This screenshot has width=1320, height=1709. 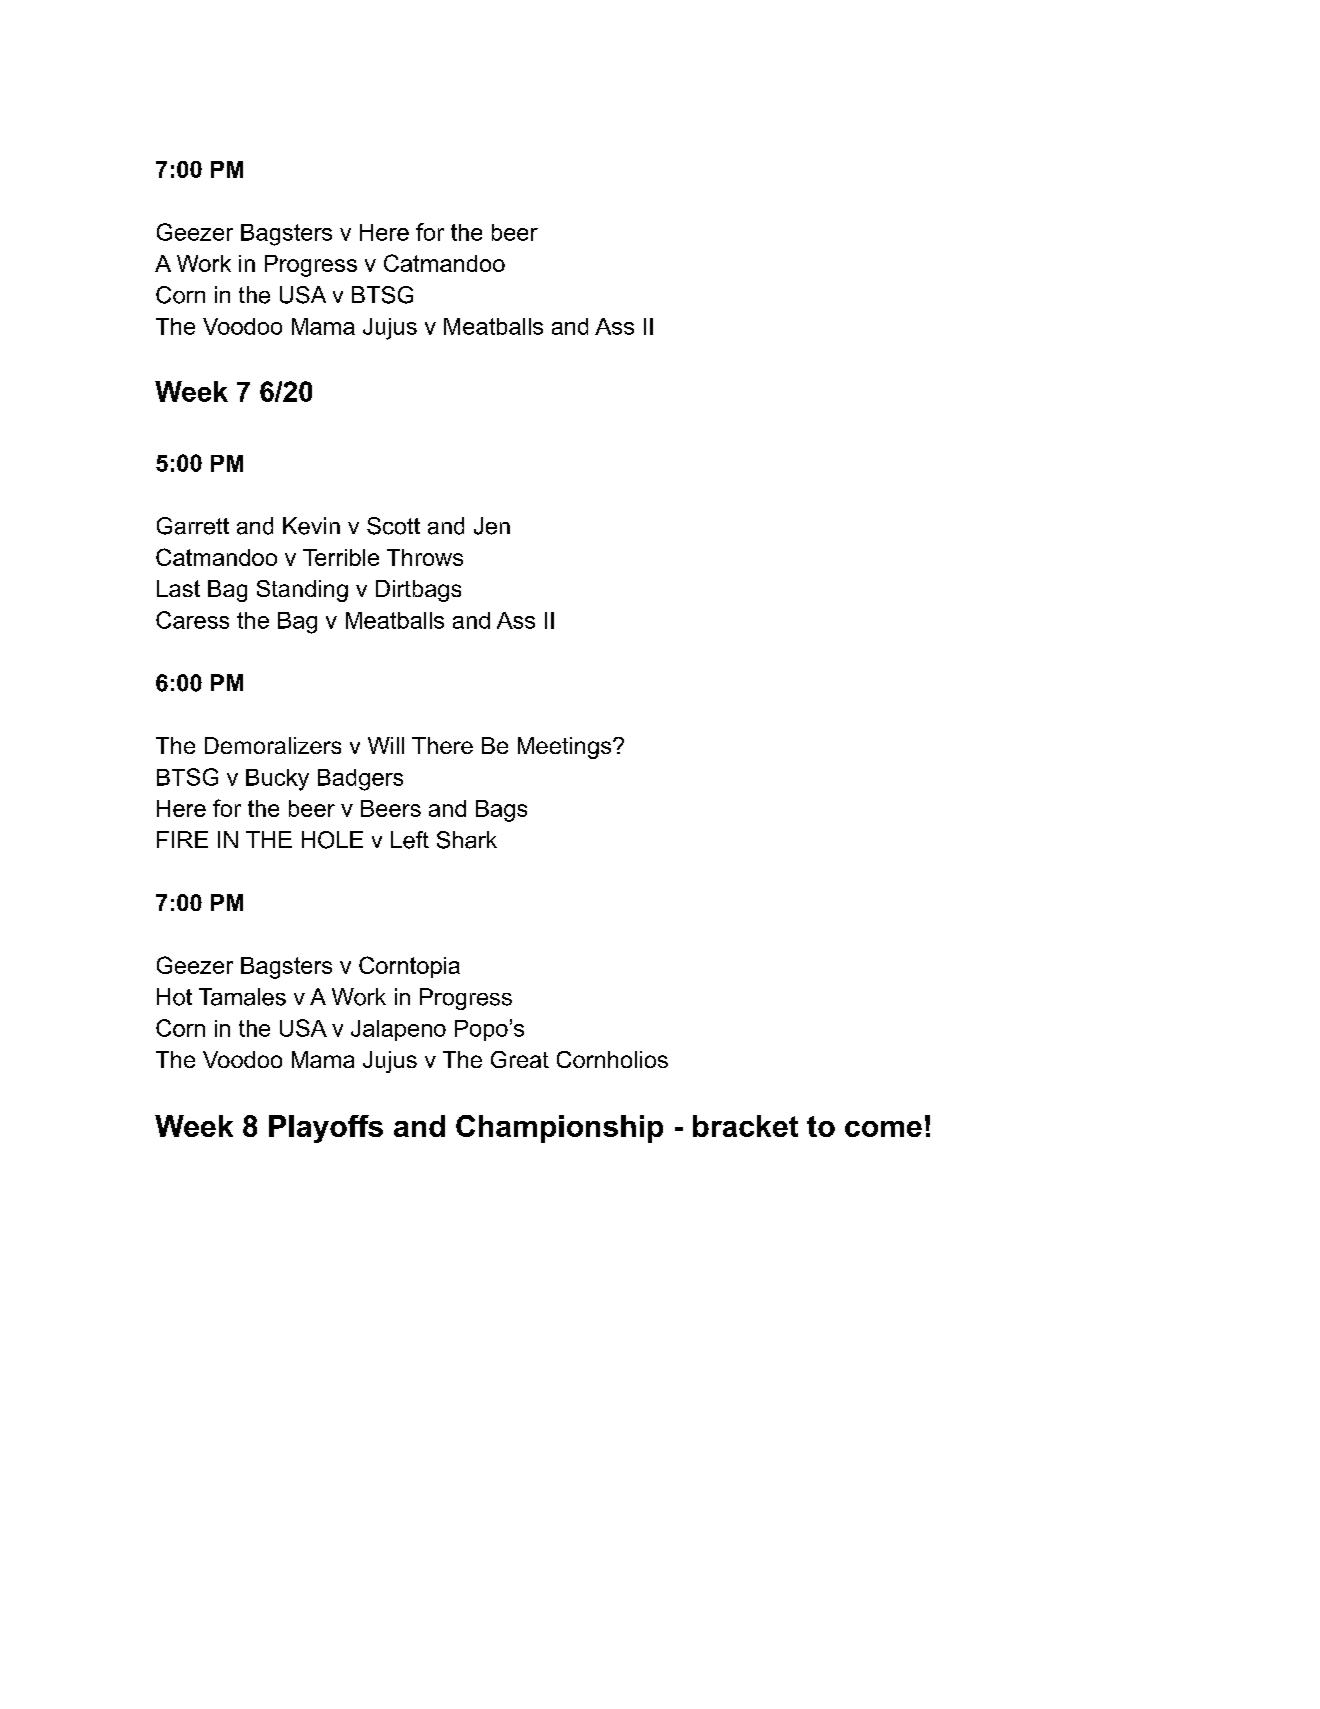 I want to click on Playoffs, so click(x=326, y=1129).
